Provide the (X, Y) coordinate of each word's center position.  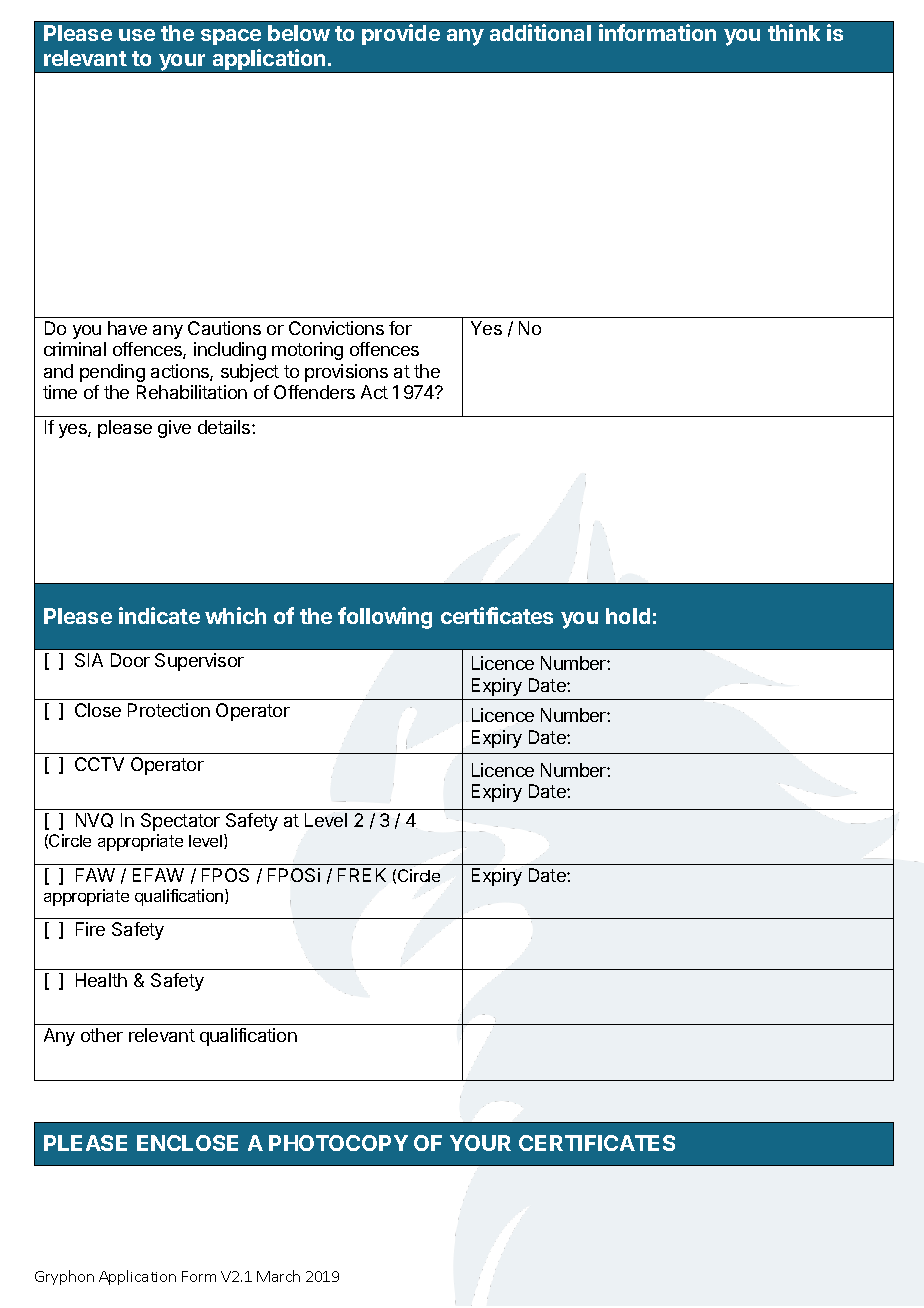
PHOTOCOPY (338, 1143)
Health (101, 980)
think (794, 32)
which (235, 615)
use (137, 35)
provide (401, 34)
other (102, 1035)
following (385, 618)
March (278, 1276)
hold (628, 616)
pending (112, 373)
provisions (346, 373)
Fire (90, 929)
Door (130, 660)
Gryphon (64, 1277)
